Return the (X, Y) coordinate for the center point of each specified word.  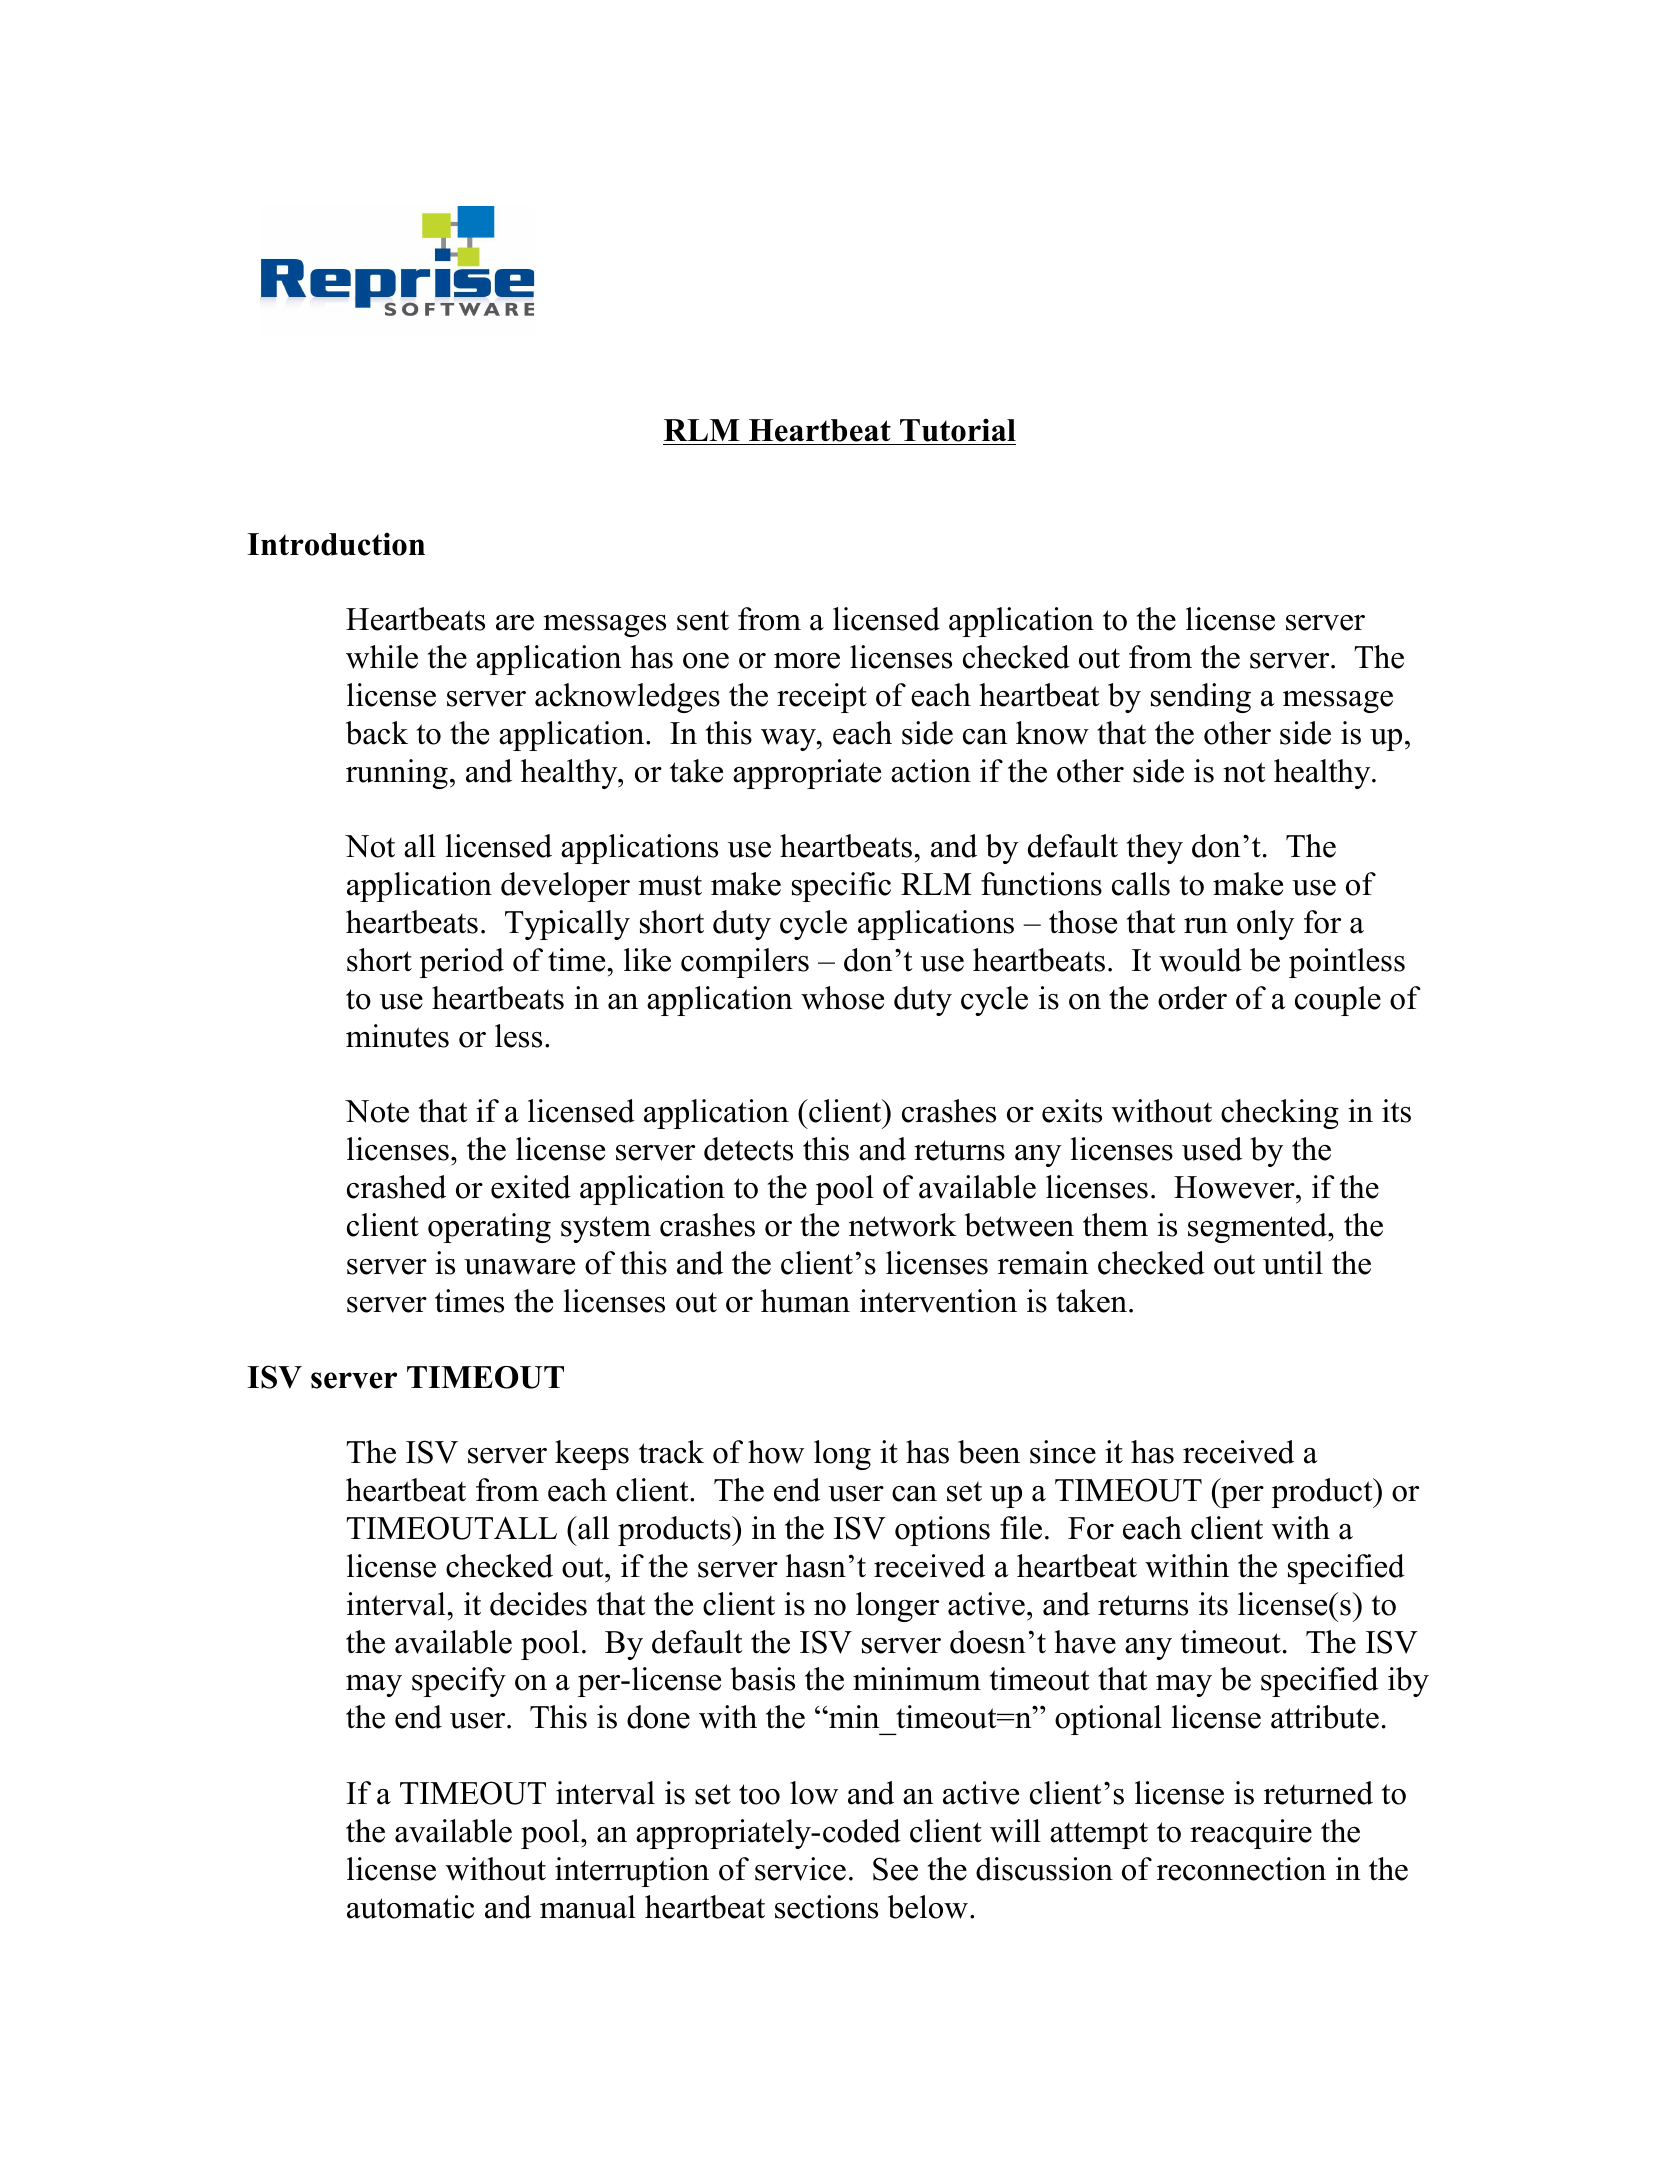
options (942, 1531)
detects (748, 1149)
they (1155, 849)
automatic (410, 1907)
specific (841, 887)
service (800, 1869)
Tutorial (958, 430)
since (1063, 1452)
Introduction (336, 544)
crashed (396, 1187)
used (1212, 1149)
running (397, 774)
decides (538, 1604)
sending (1201, 698)
